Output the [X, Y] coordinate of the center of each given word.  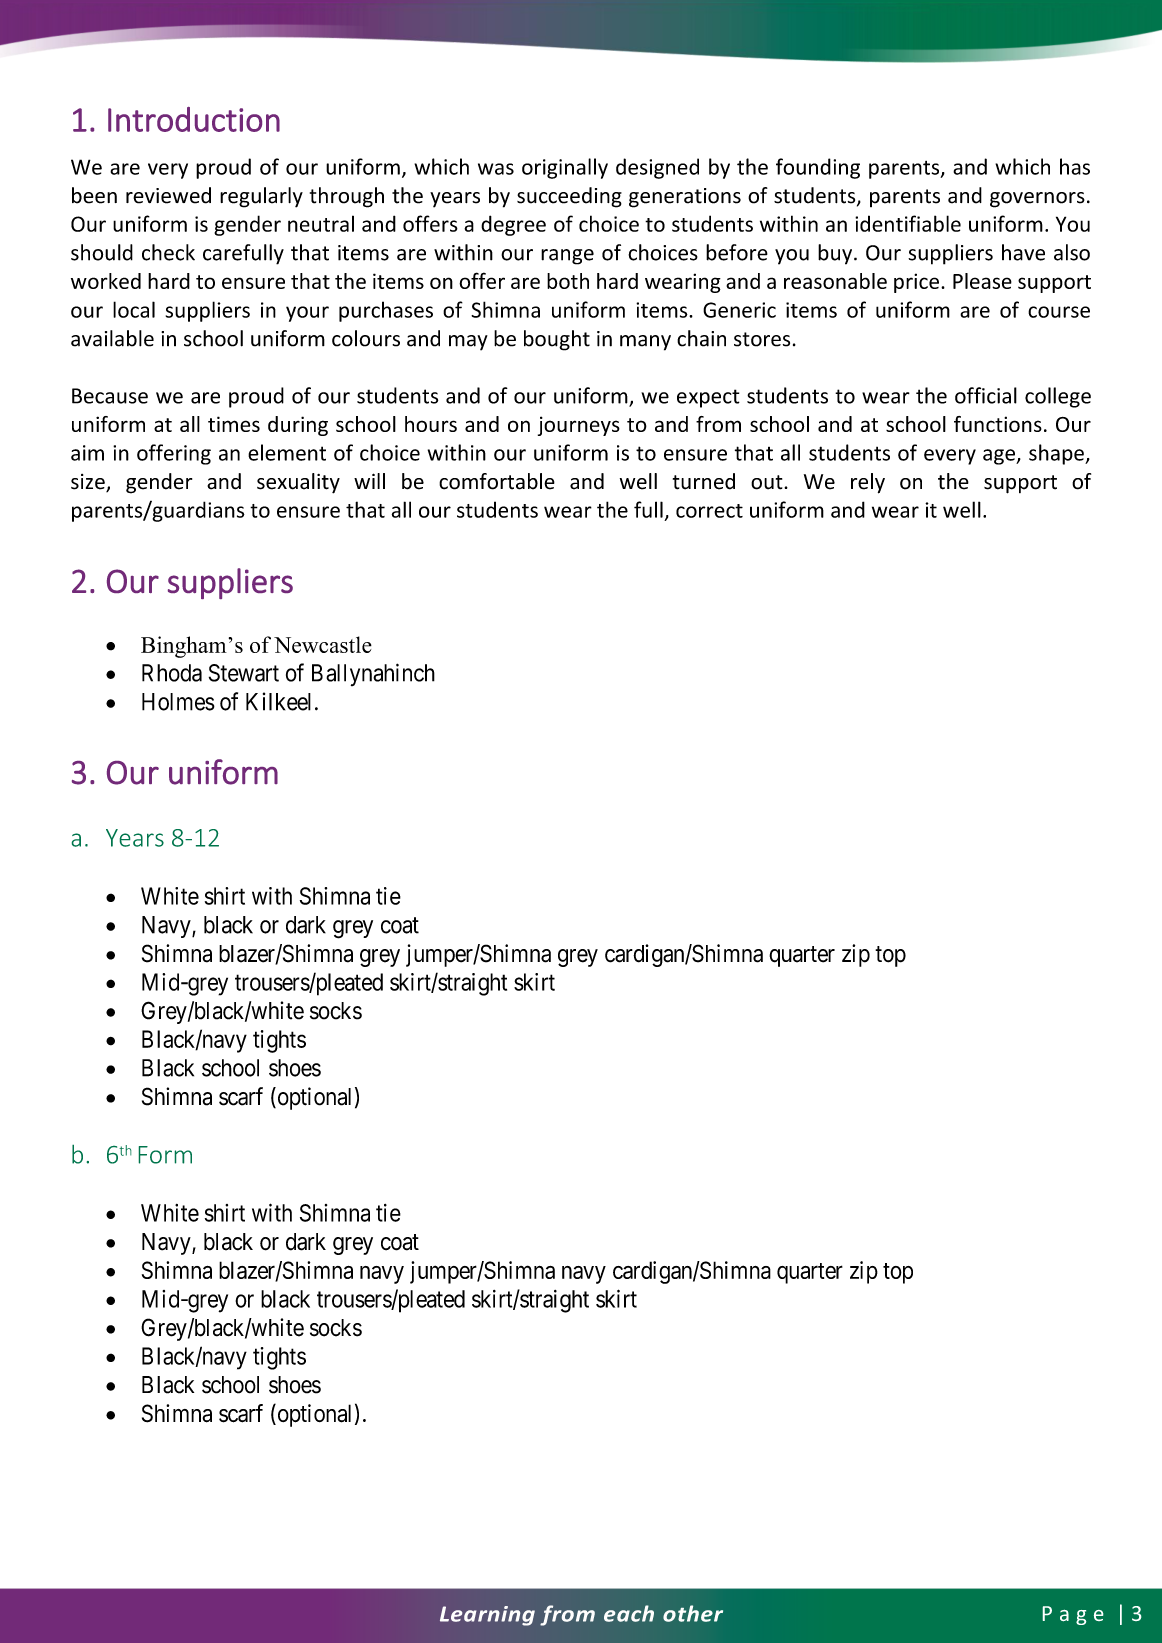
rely [868, 483]
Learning [487, 1616]
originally [565, 168]
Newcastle [323, 644]
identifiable [908, 223]
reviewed [168, 195]
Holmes [178, 702]
